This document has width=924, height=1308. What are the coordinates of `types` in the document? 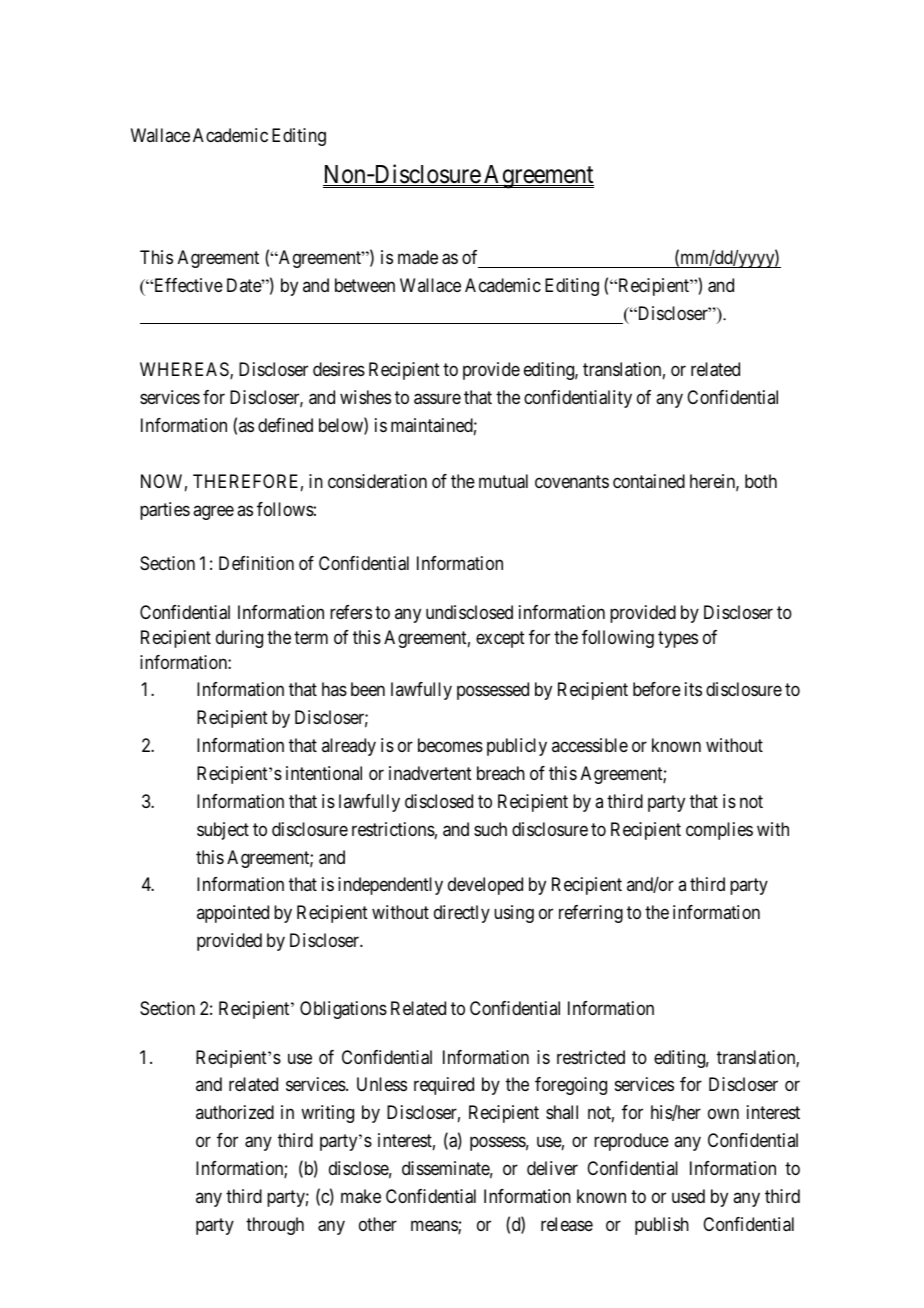 It's located at (678, 639).
